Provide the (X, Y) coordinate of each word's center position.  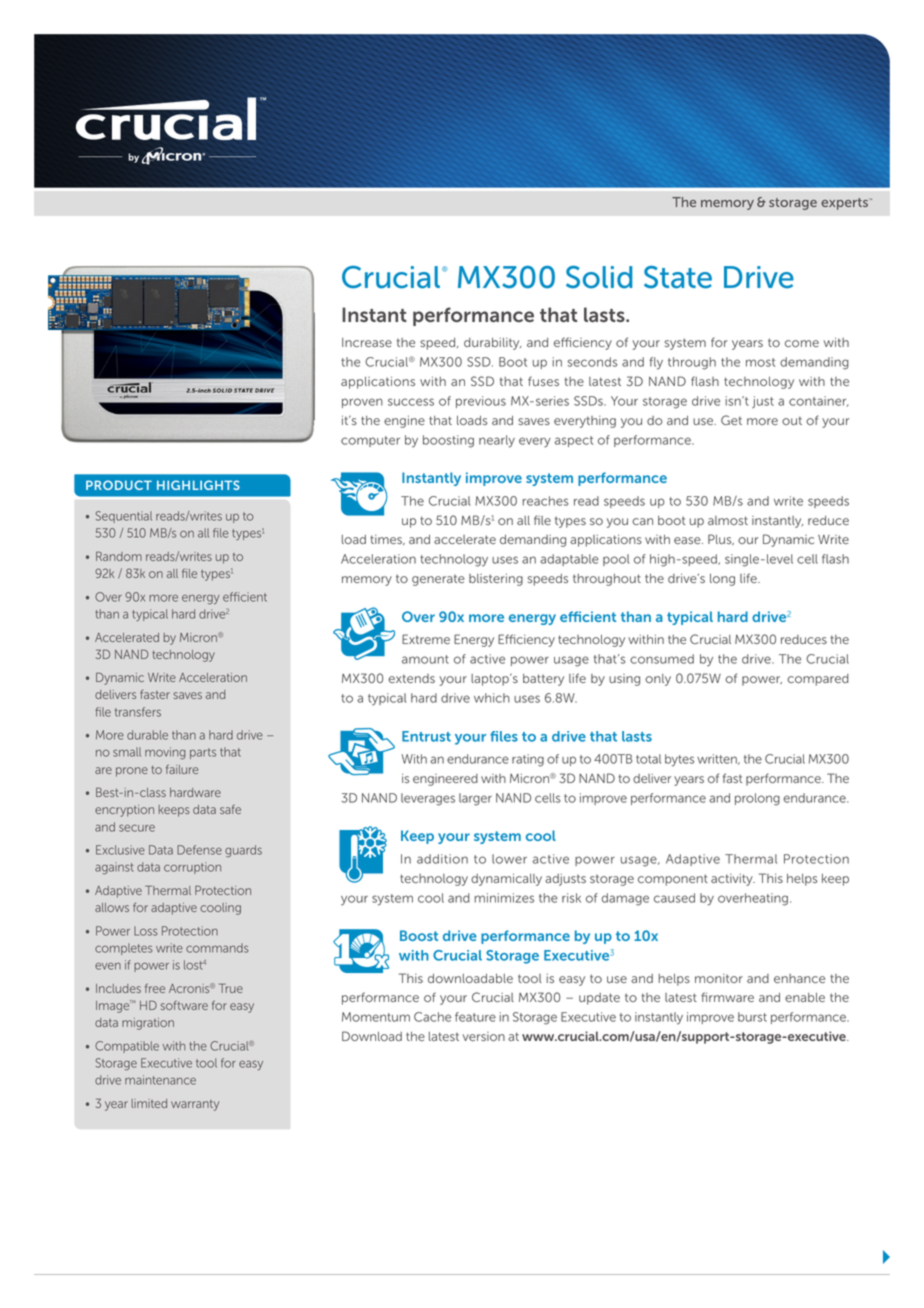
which (492, 698)
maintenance (160, 1080)
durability (493, 344)
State (678, 277)
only (658, 680)
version (484, 1036)
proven (362, 403)
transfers (138, 712)
